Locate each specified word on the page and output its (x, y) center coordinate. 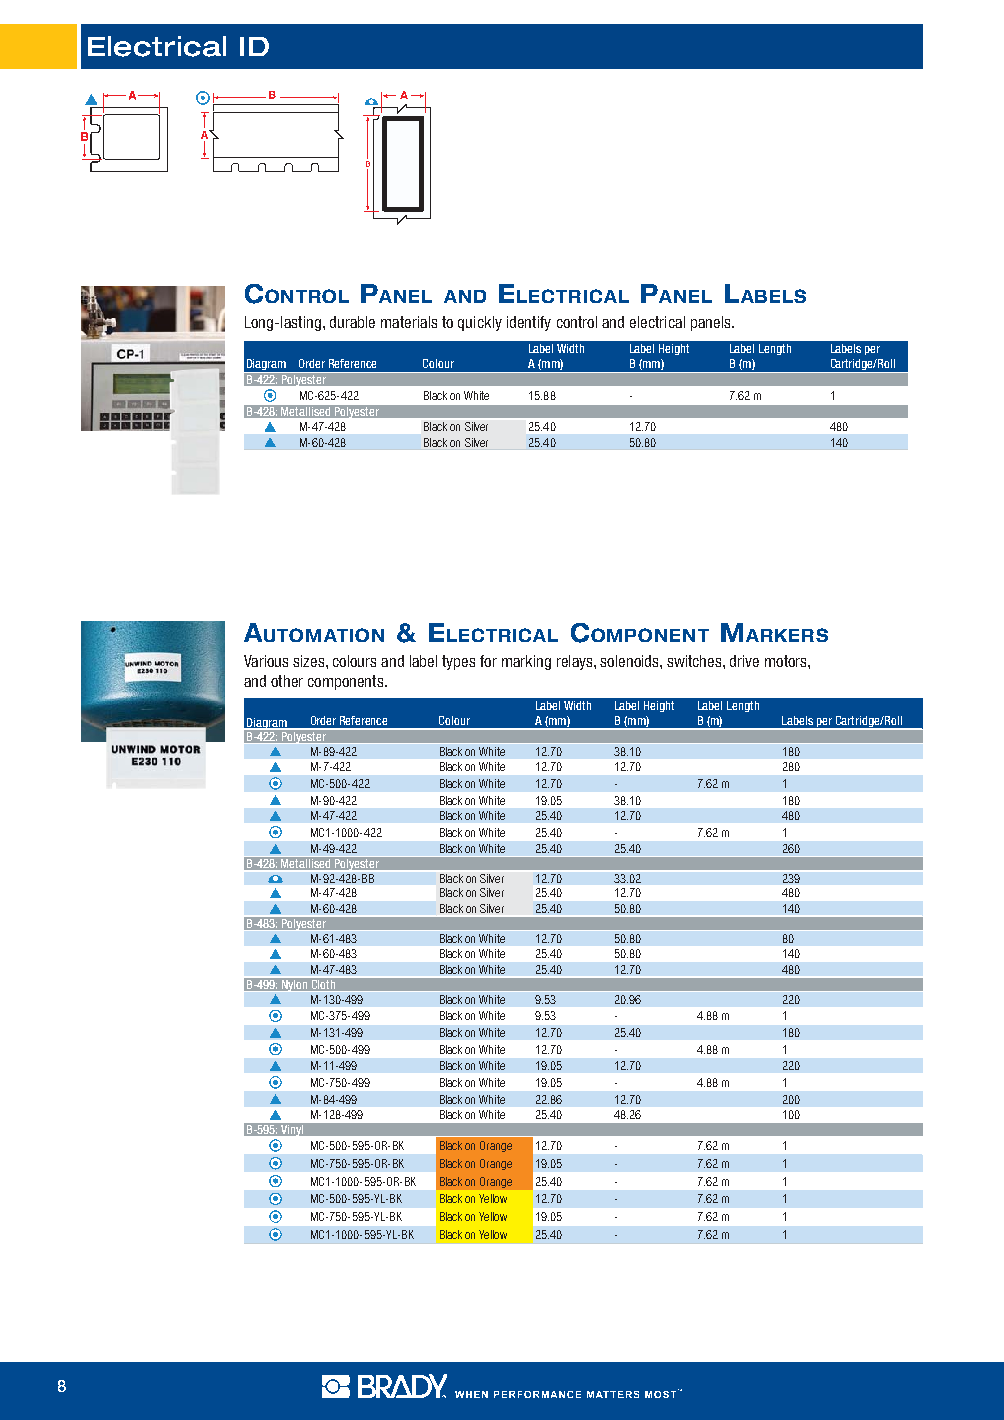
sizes (310, 661)
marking (526, 662)
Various (266, 661)
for (488, 661)
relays (576, 662)
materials (409, 322)
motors (787, 661)
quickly (480, 323)
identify (529, 323)
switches (695, 661)
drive (744, 661)
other (287, 681)
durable (352, 322)
